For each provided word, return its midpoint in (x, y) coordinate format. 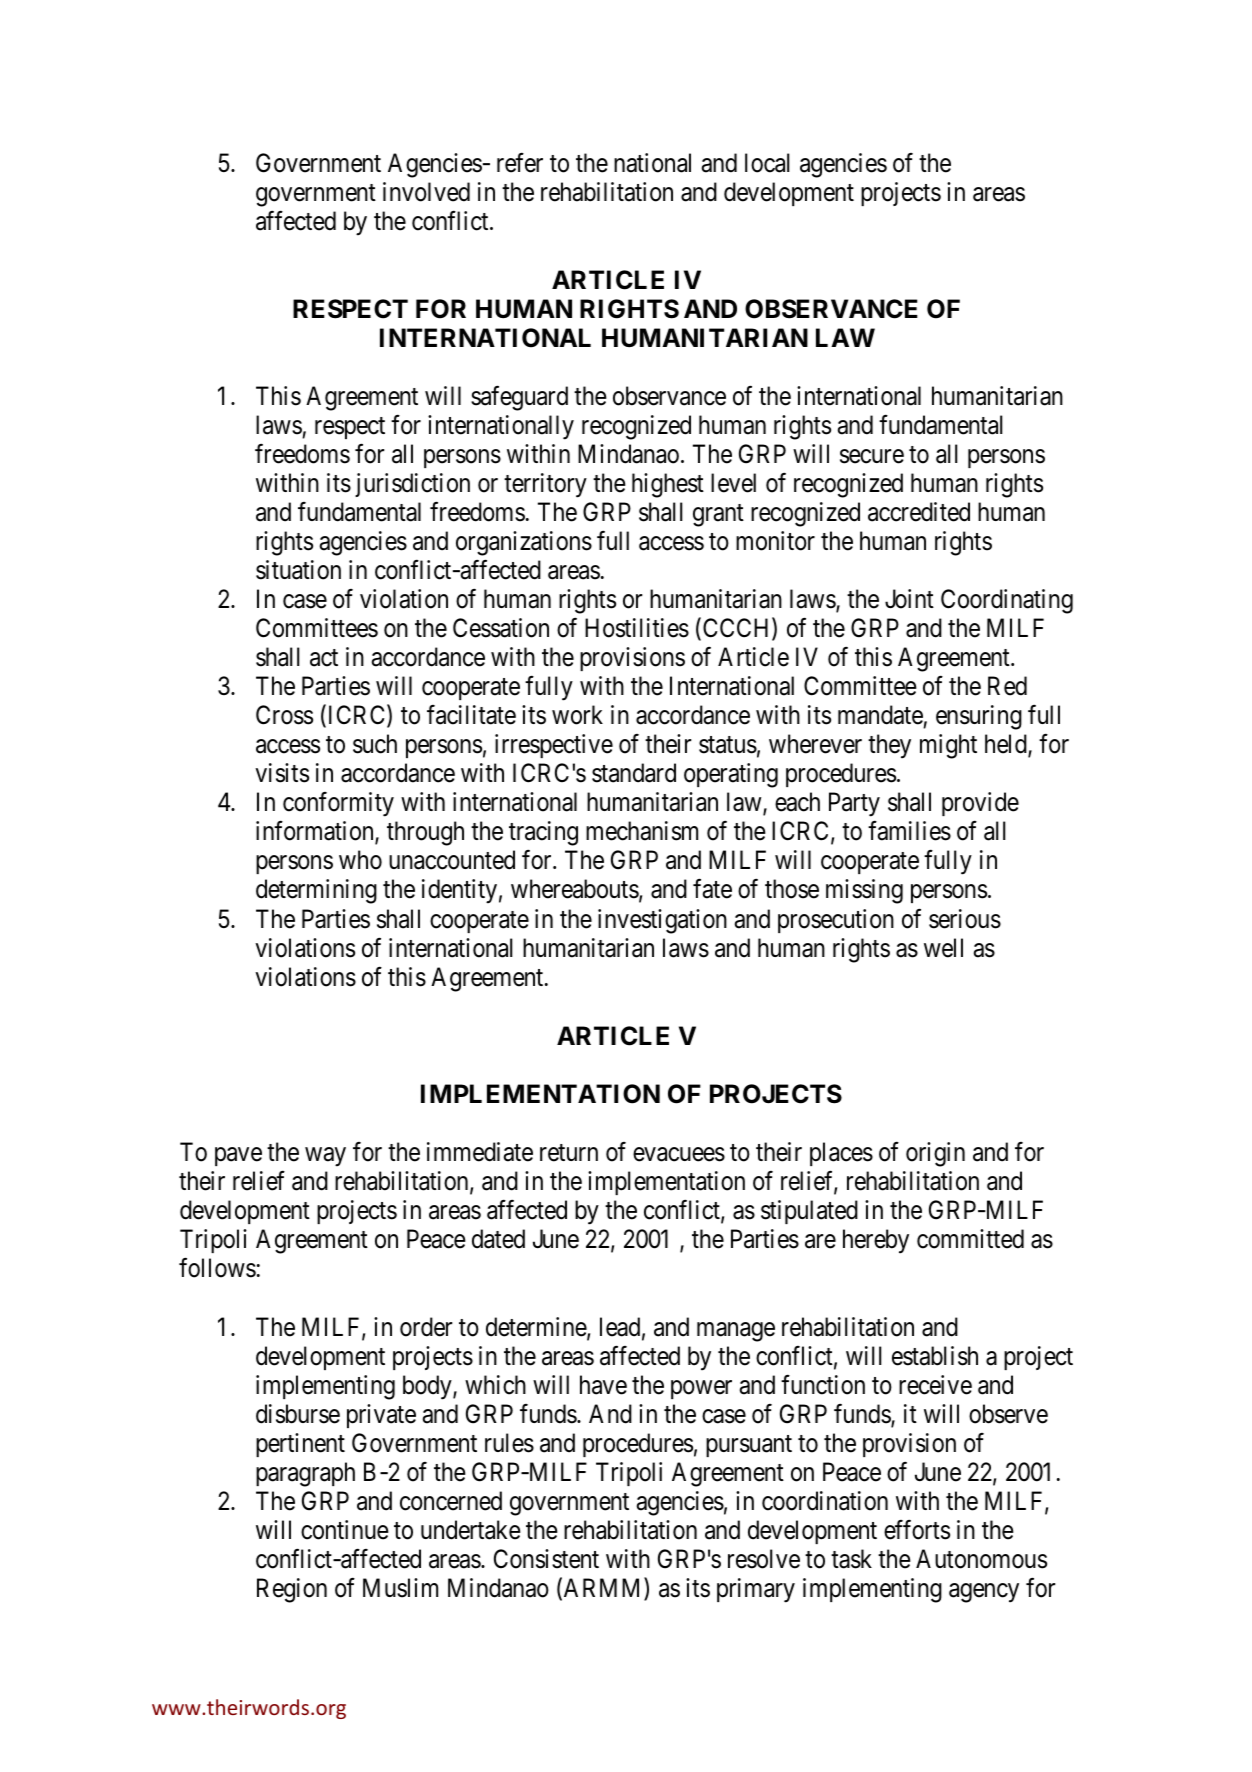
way (325, 1157)
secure (872, 456)
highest (668, 485)
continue (345, 1530)
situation (298, 570)
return (569, 1153)
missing (864, 891)
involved (426, 192)
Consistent (546, 1559)
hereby (876, 1241)
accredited (919, 512)
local (767, 163)
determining (316, 891)
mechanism (642, 831)
